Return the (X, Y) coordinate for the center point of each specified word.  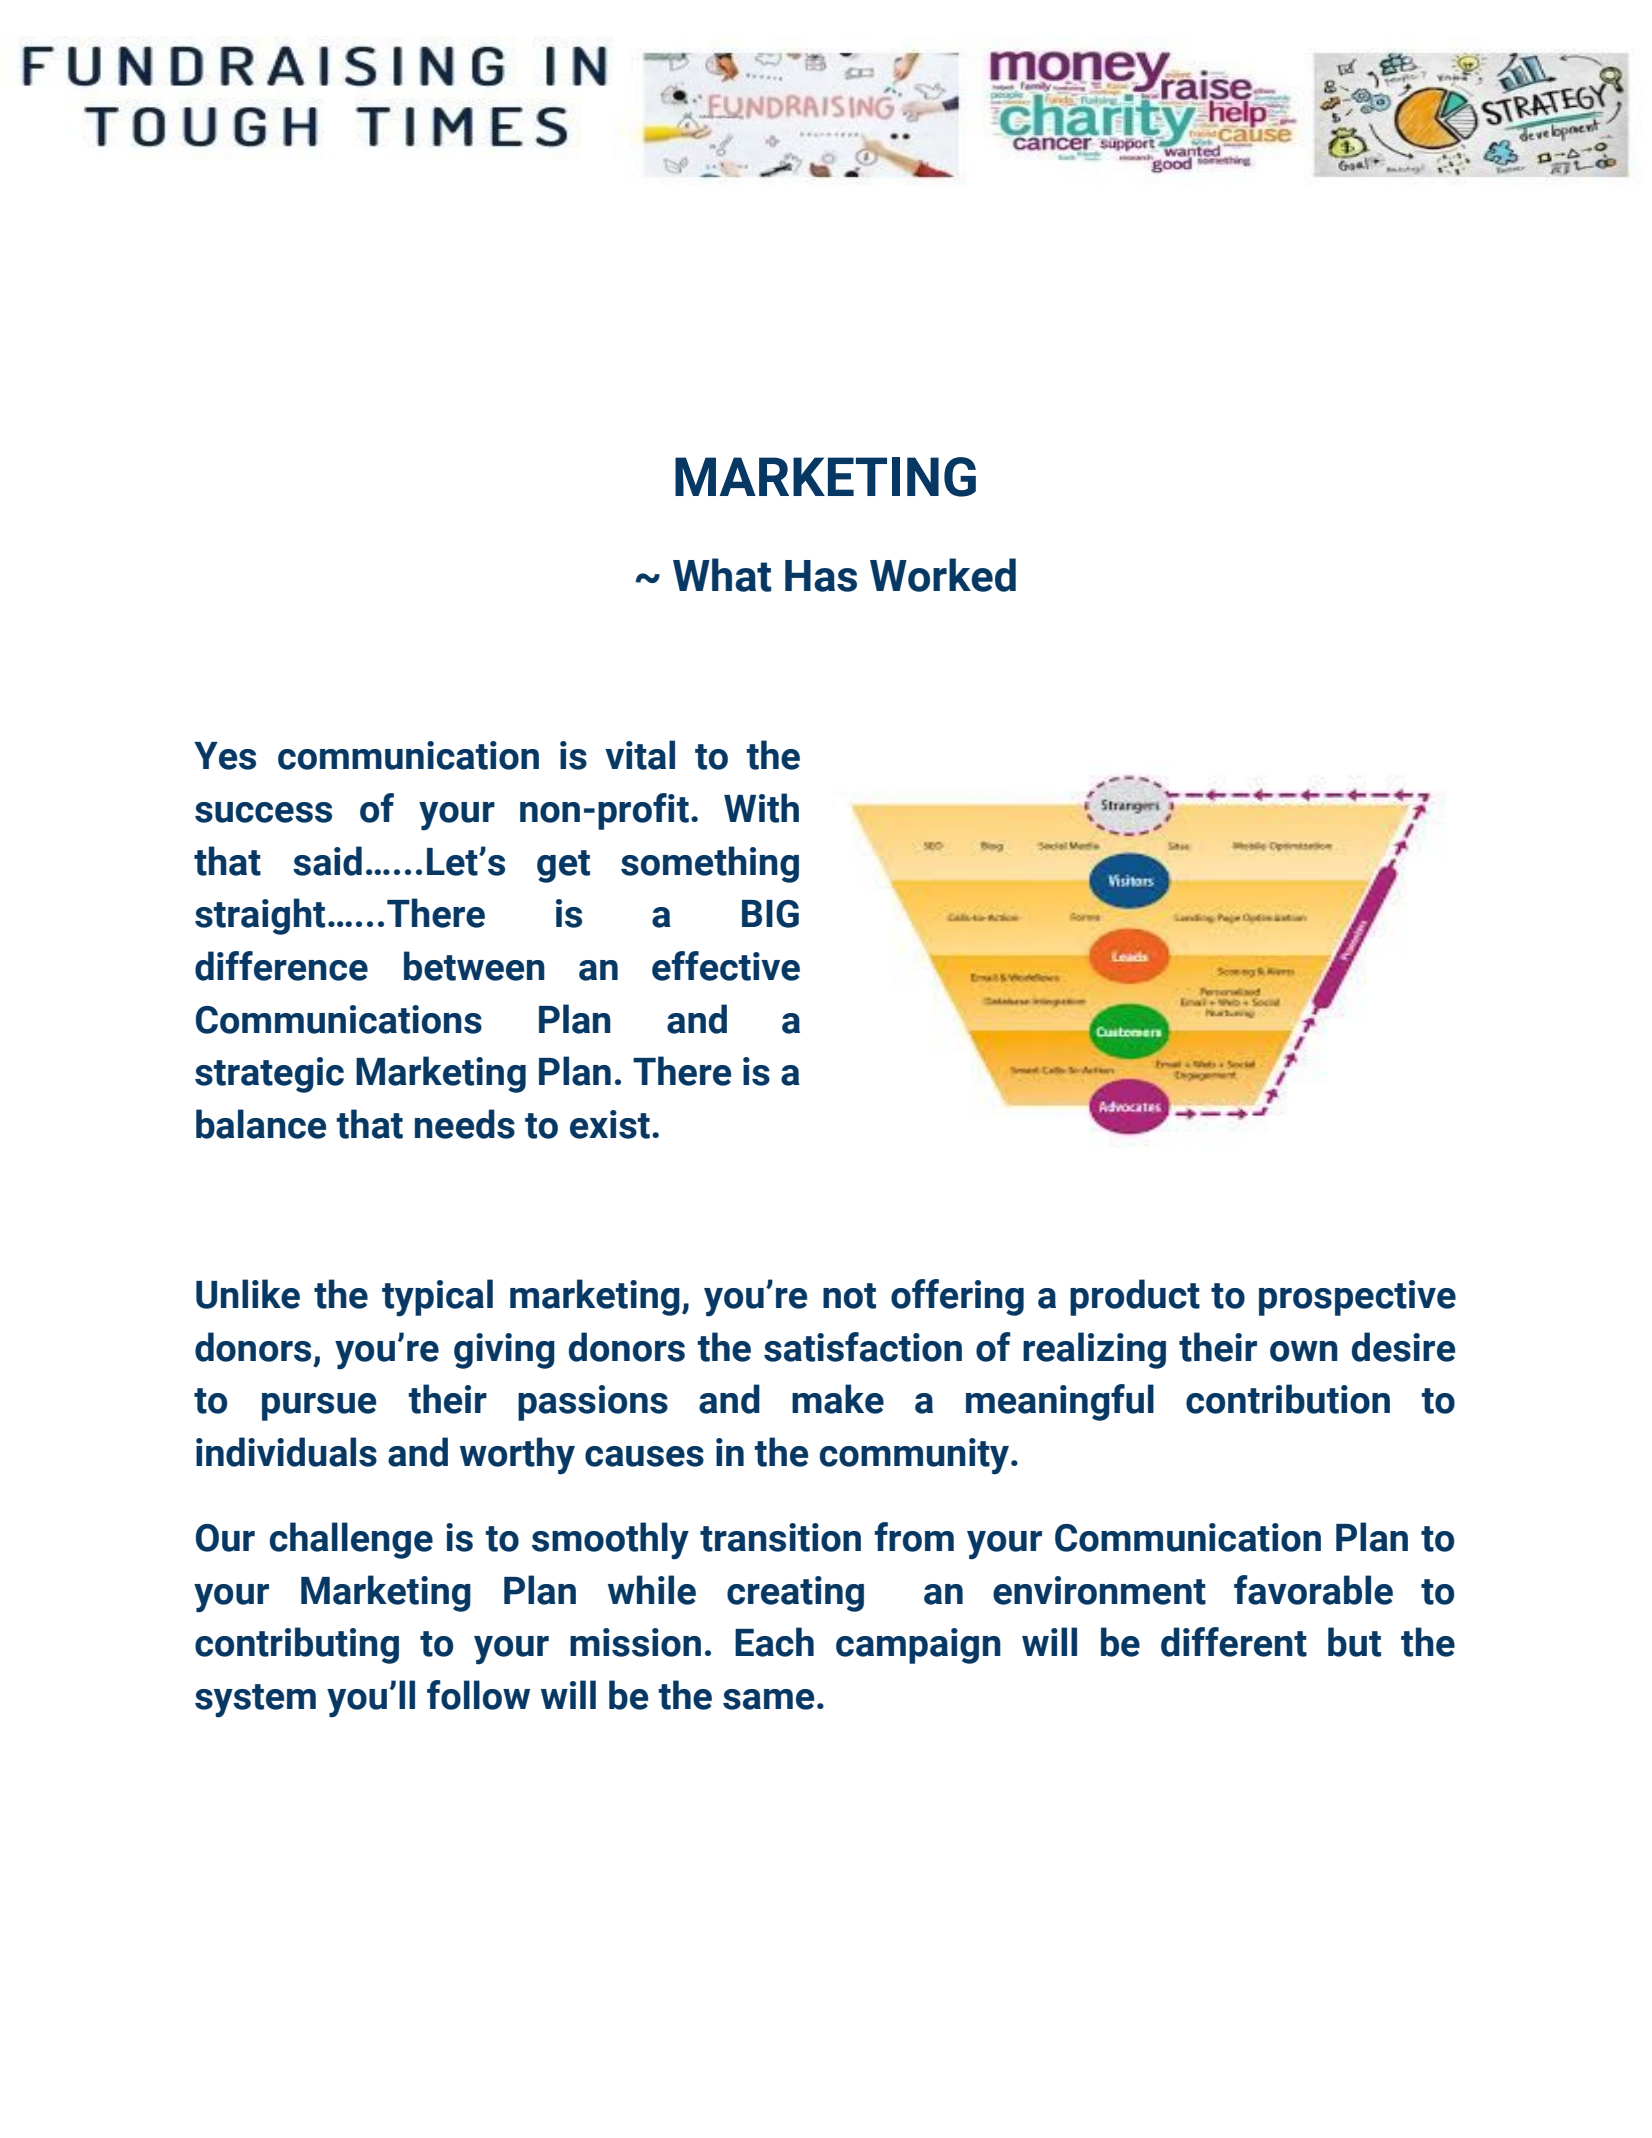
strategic (269, 1075)
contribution (1288, 1399)
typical (437, 1298)
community (916, 1456)
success (263, 812)
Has (821, 576)
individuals (286, 1452)
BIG (770, 914)
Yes (225, 756)
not (849, 1296)
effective (726, 966)
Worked (943, 575)
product (1135, 1297)
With (761, 808)
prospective (1357, 1298)
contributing (297, 1645)
